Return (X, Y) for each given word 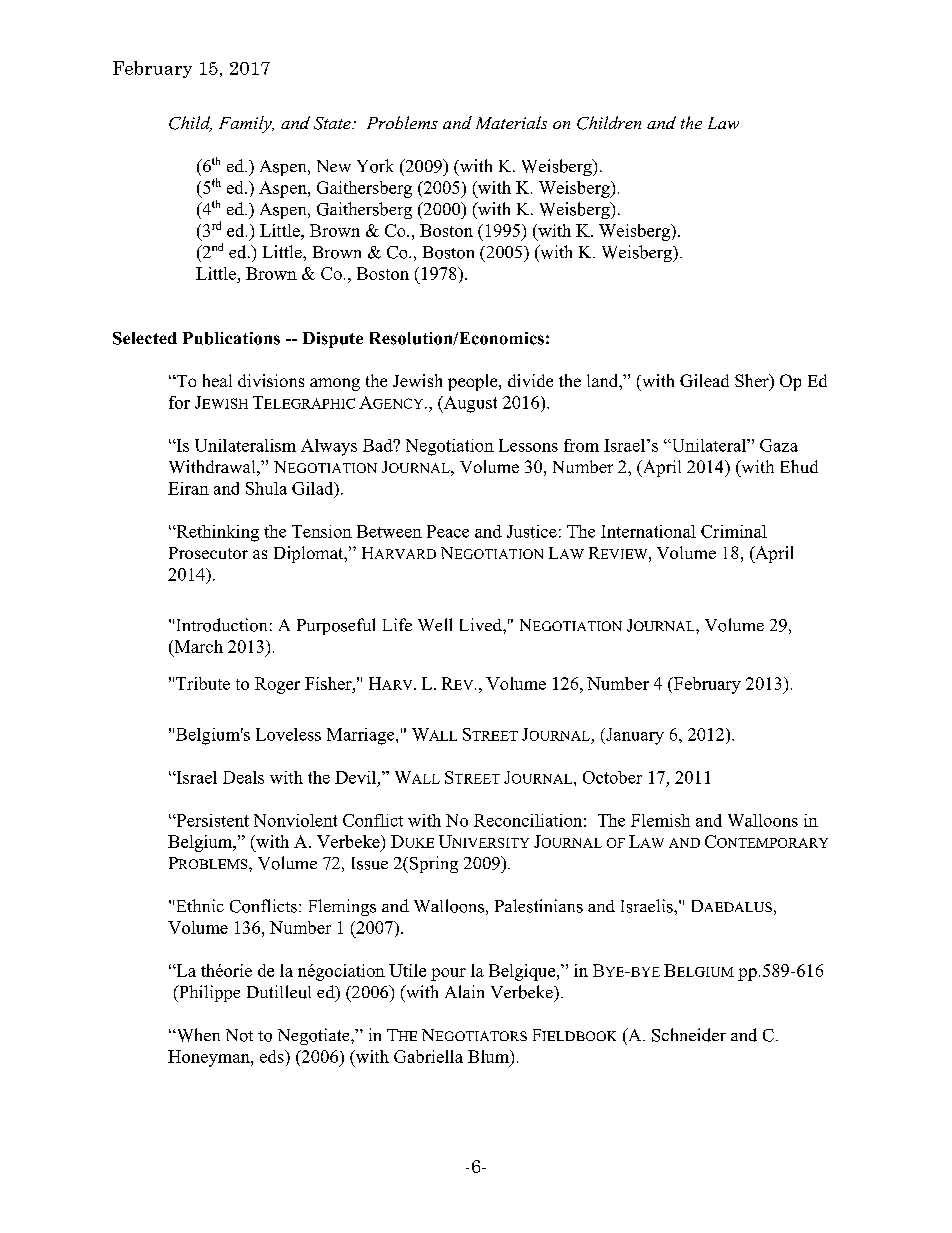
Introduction (222, 625)
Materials (511, 122)
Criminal (734, 531)
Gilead (704, 380)
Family (246, 124)
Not (239, 1035)
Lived (482, 624)
